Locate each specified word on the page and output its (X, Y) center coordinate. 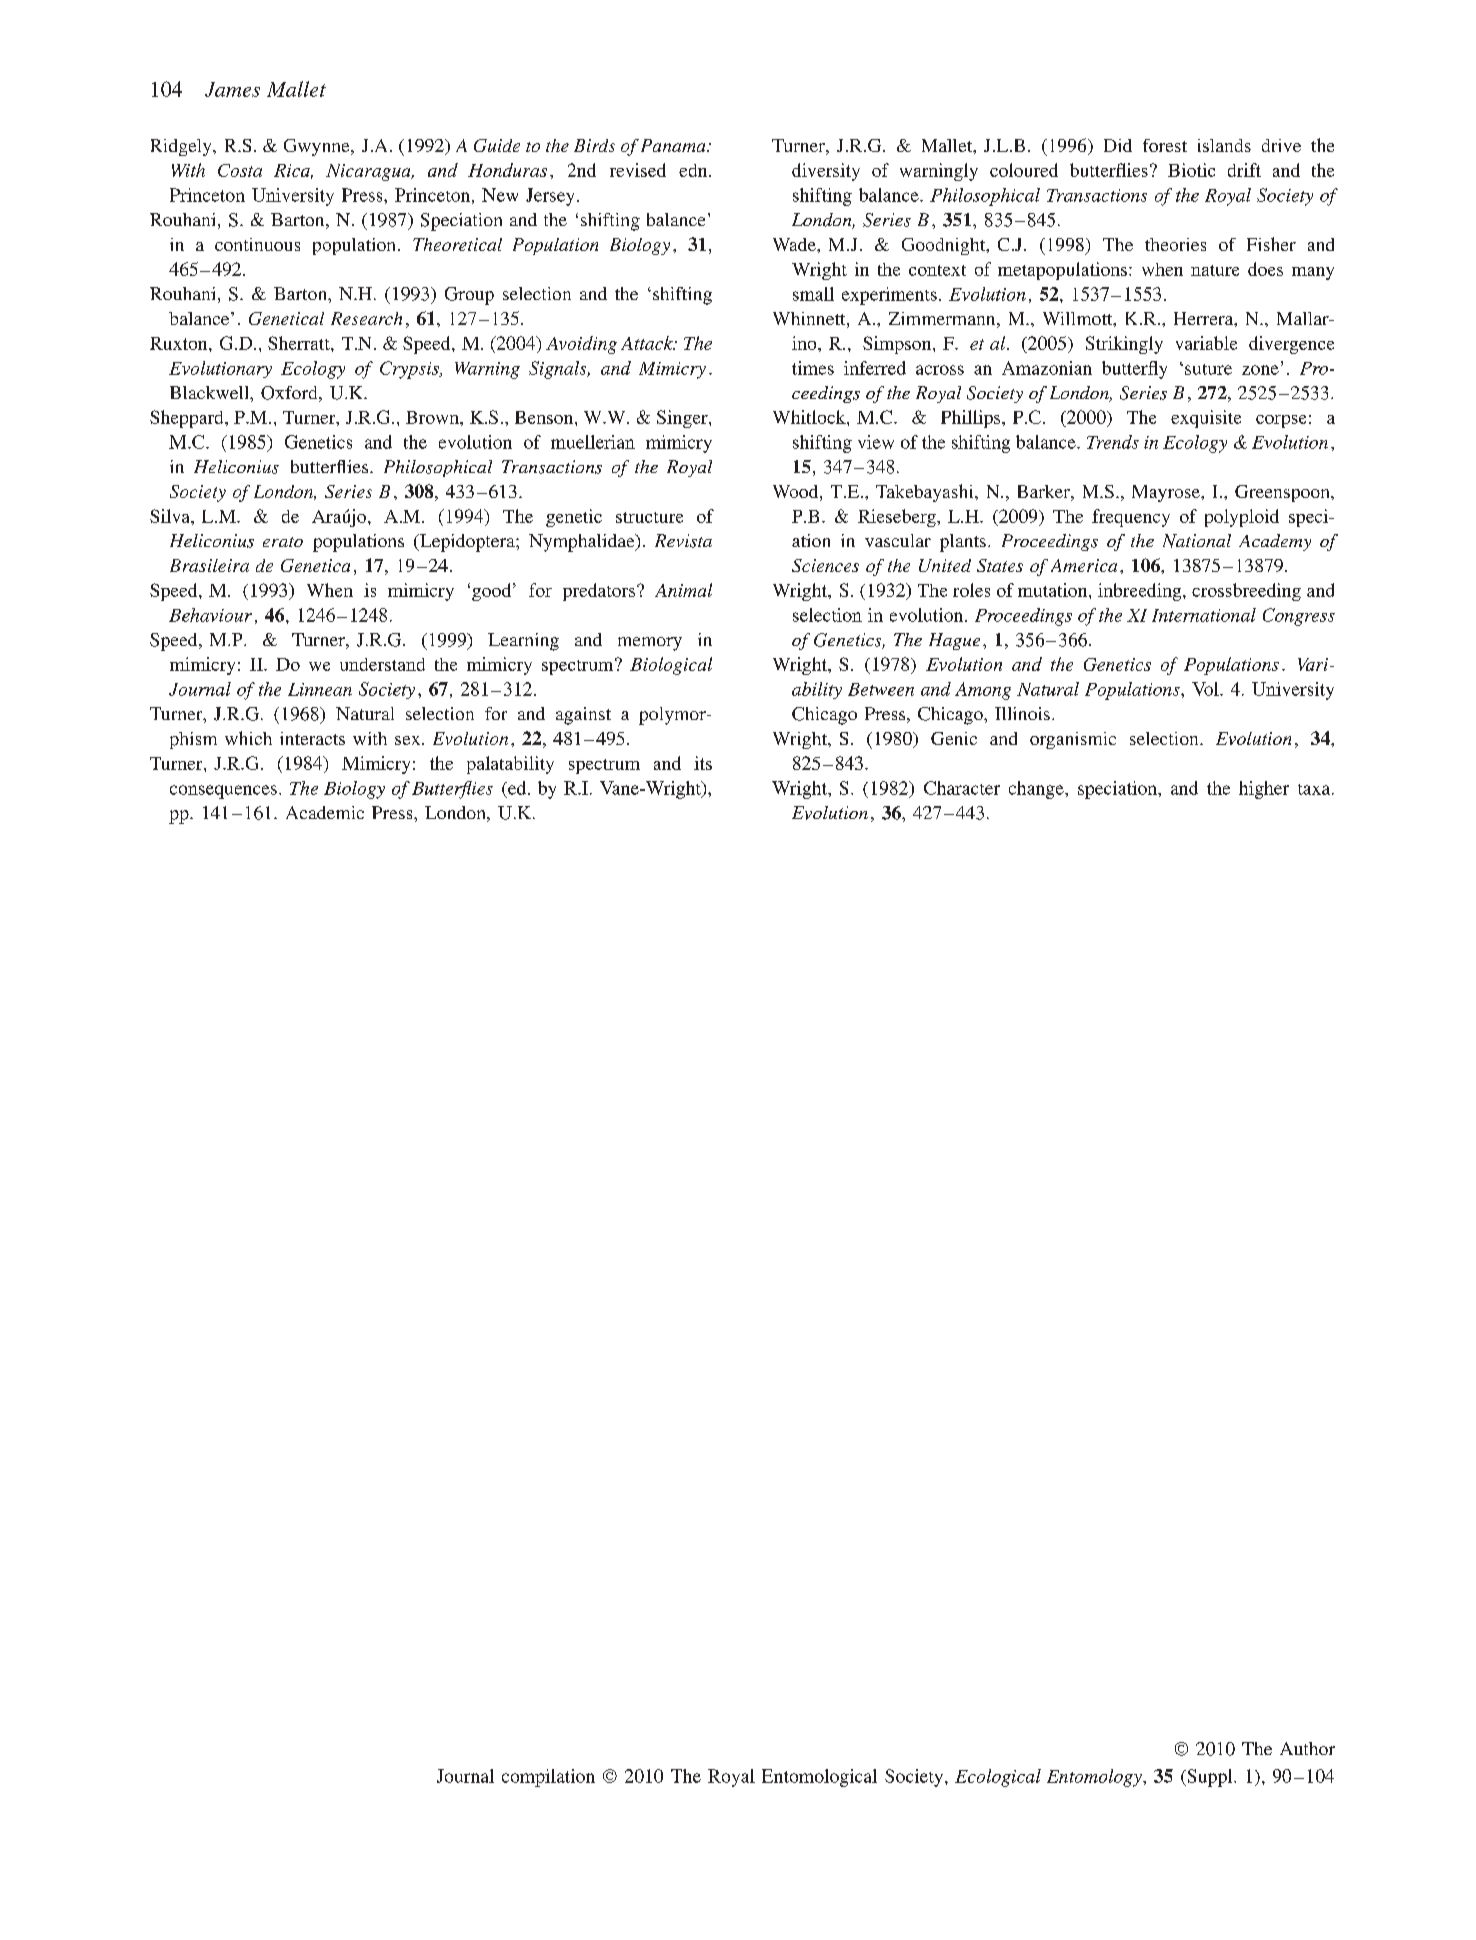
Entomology (1095, 1778)
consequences (223, 792)
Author (1307, 1748)
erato (283, 542)
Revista (683, 541)
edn (694, 170)
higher (1264, 790)
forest (1165, 145)
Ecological (998, 1778)
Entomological (819, 1778)
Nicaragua (369, 172)
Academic (325, 812)
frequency (1131, 518)
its (703, 763)
